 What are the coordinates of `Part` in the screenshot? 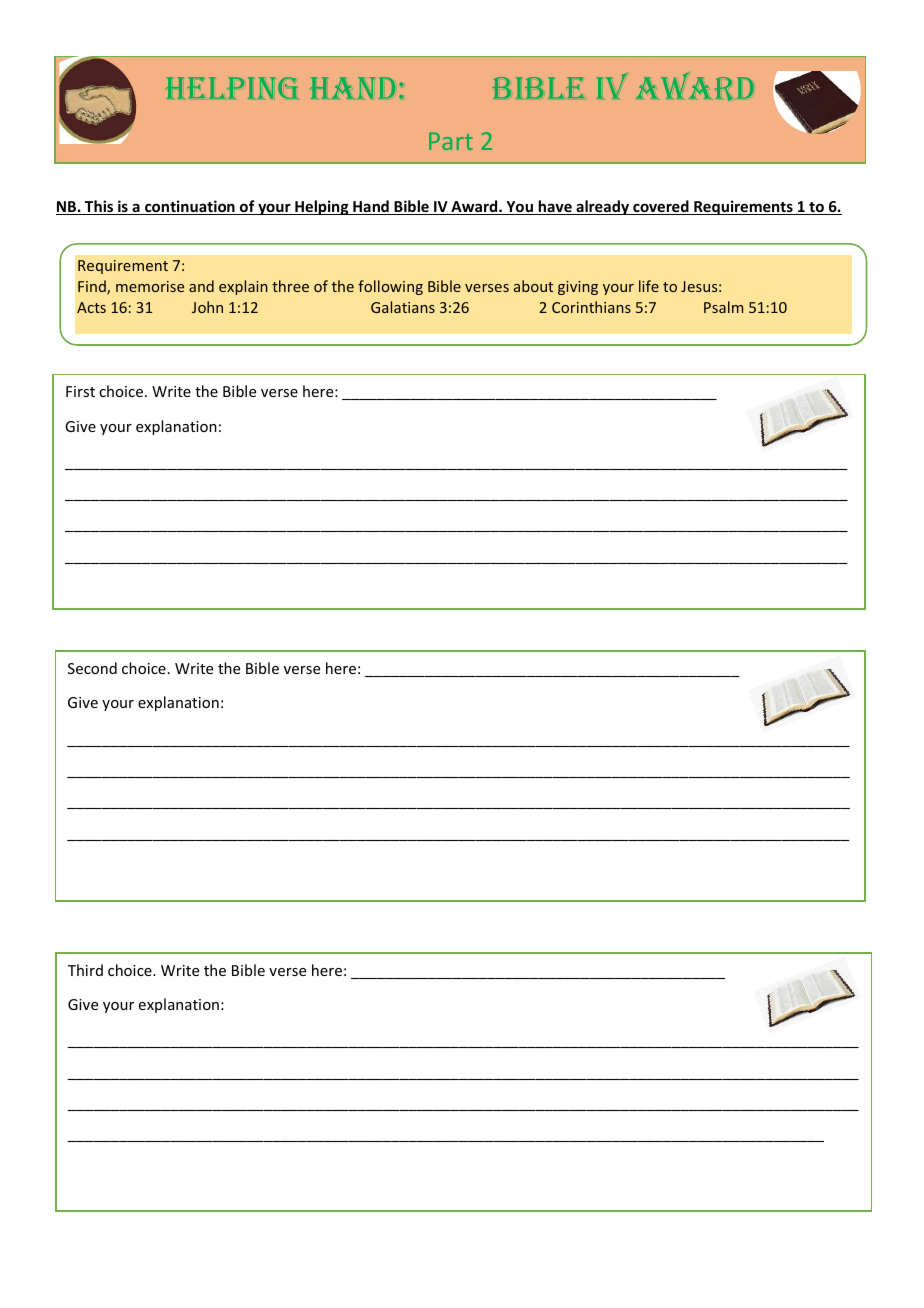 It's located at (451, 141).
